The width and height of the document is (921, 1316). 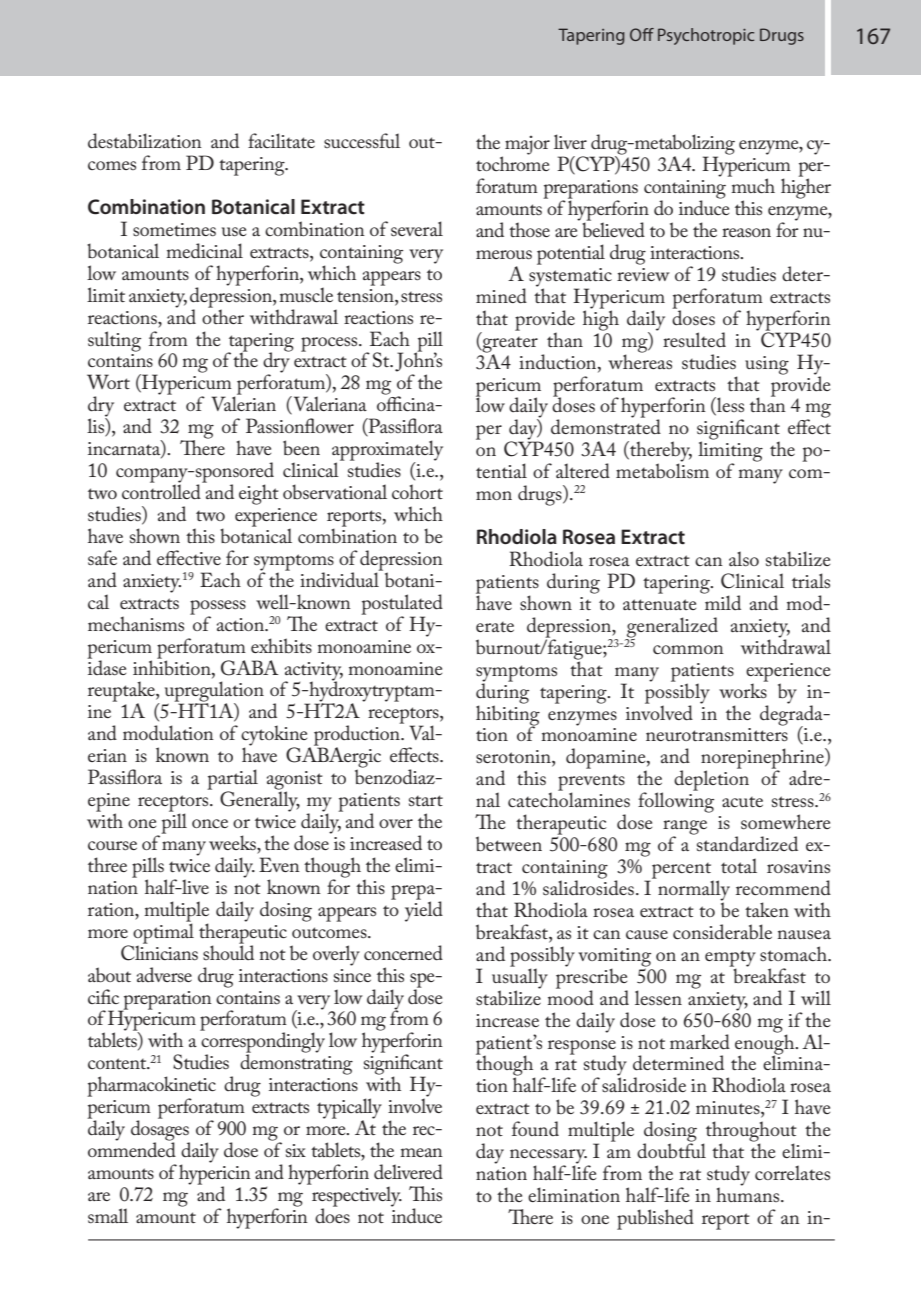 What do you see at coordinates (706, 36) in the document?
I see `Psychotropic` at bounding box center [706, 36].
